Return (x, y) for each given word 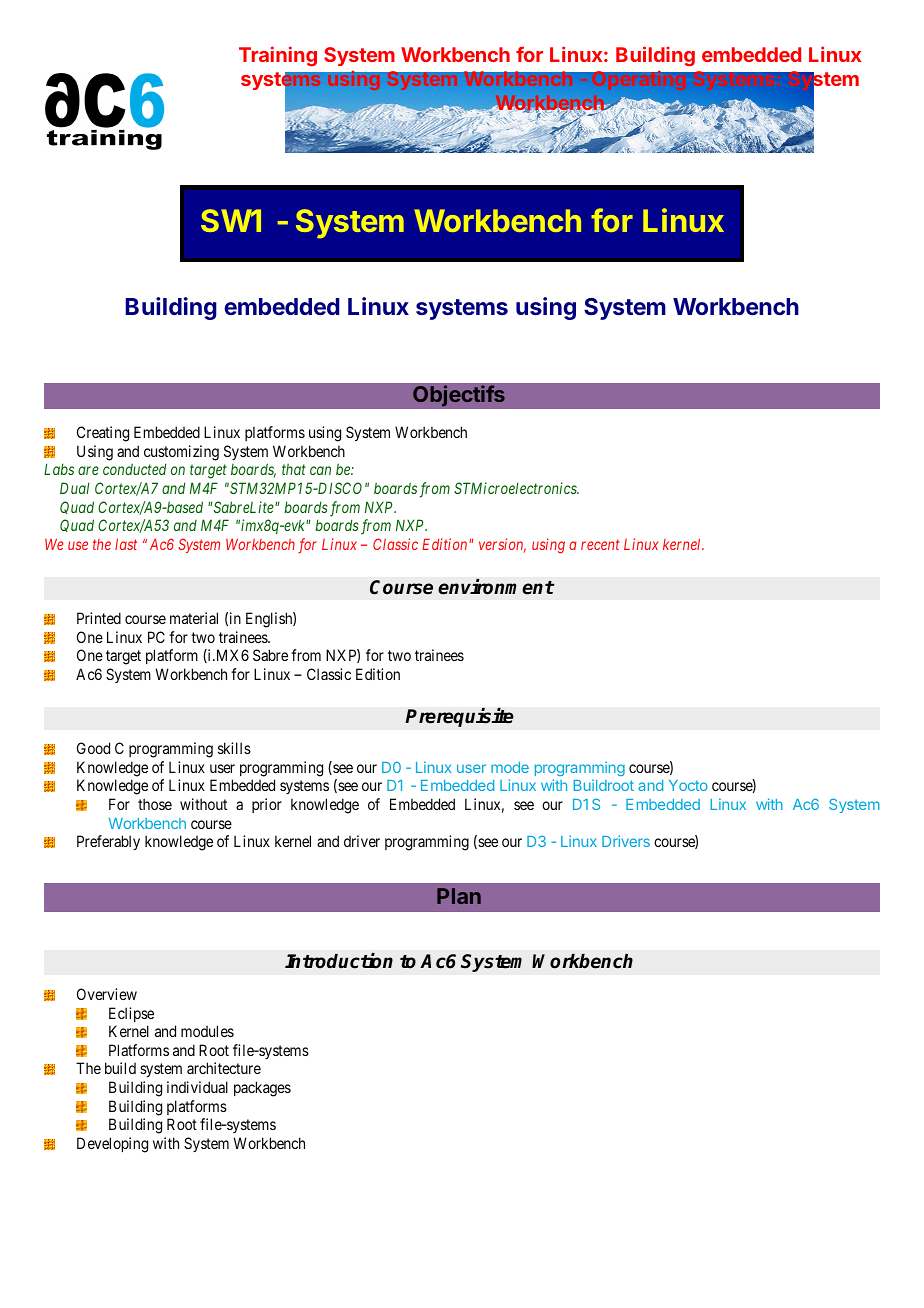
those (155, 804)
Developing (112, 1145)
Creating (103, 434)
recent (600, 545)
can (320, 471)
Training (278, 56)
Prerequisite (459, 717)
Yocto (688, 785)
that (294, 469)
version (502, 545)
